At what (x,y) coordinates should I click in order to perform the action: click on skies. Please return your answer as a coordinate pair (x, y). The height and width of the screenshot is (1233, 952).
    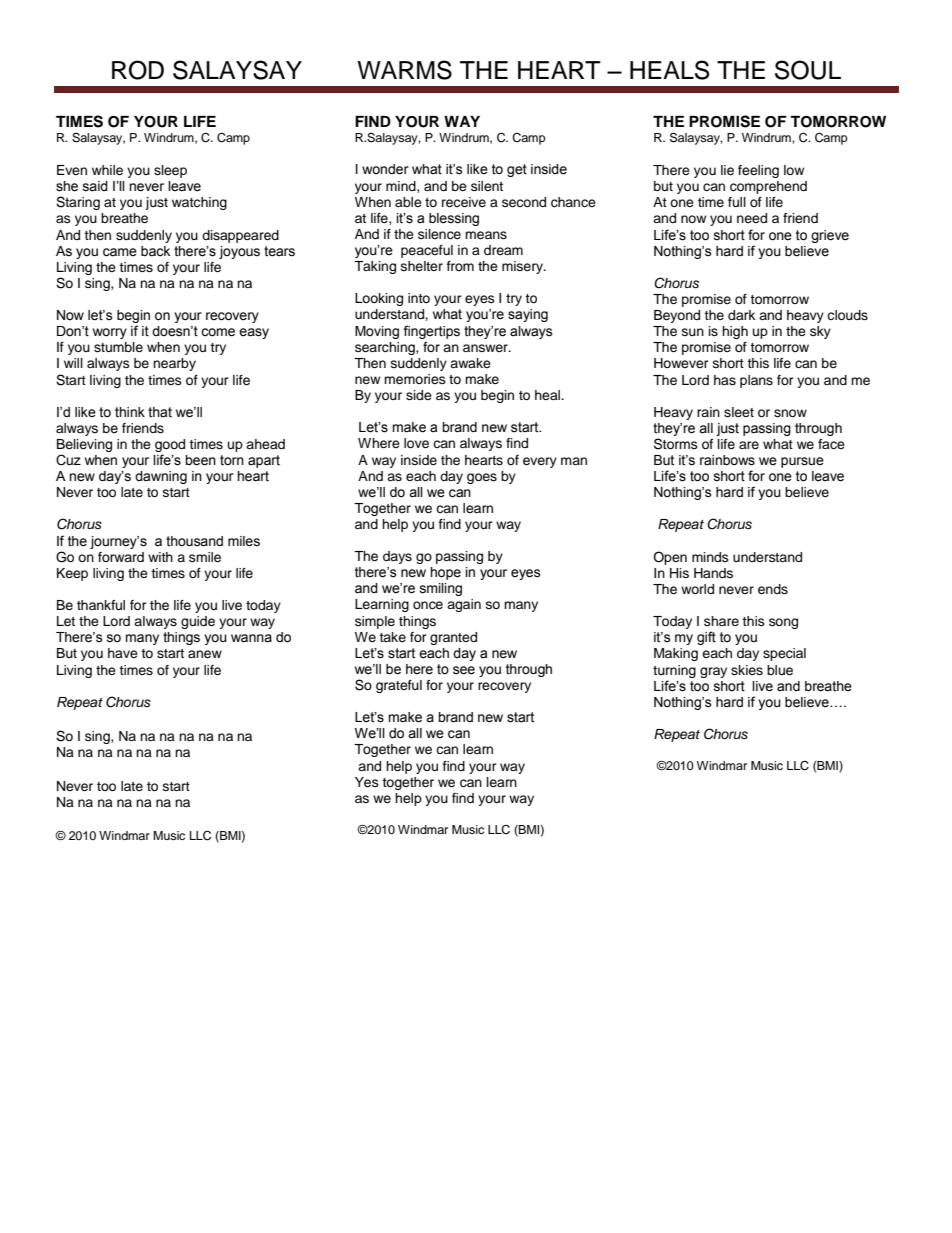
    Looking at the image, I should click on (747, 670).
